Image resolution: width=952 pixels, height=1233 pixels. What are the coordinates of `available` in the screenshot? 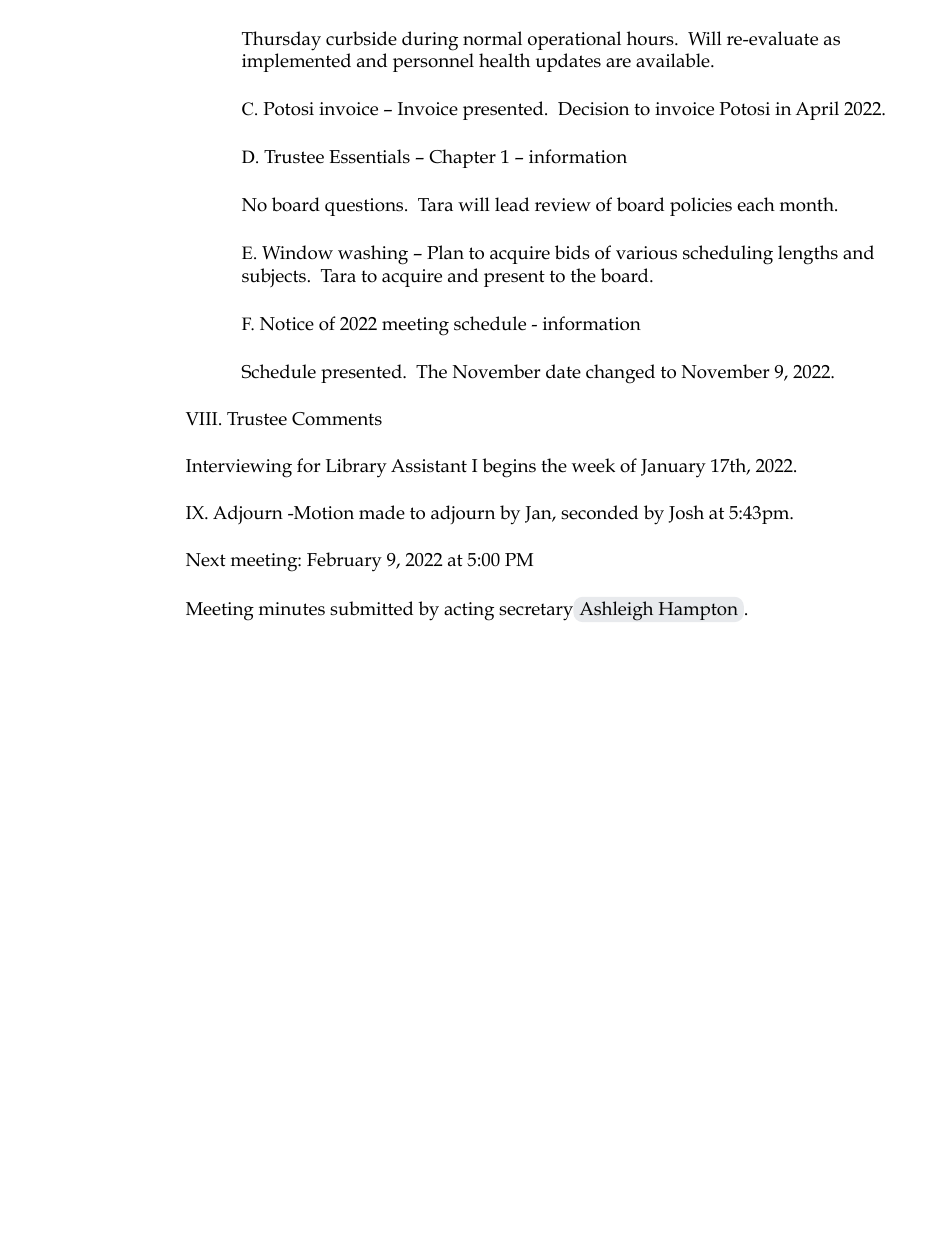 It's located at (674, 60).
